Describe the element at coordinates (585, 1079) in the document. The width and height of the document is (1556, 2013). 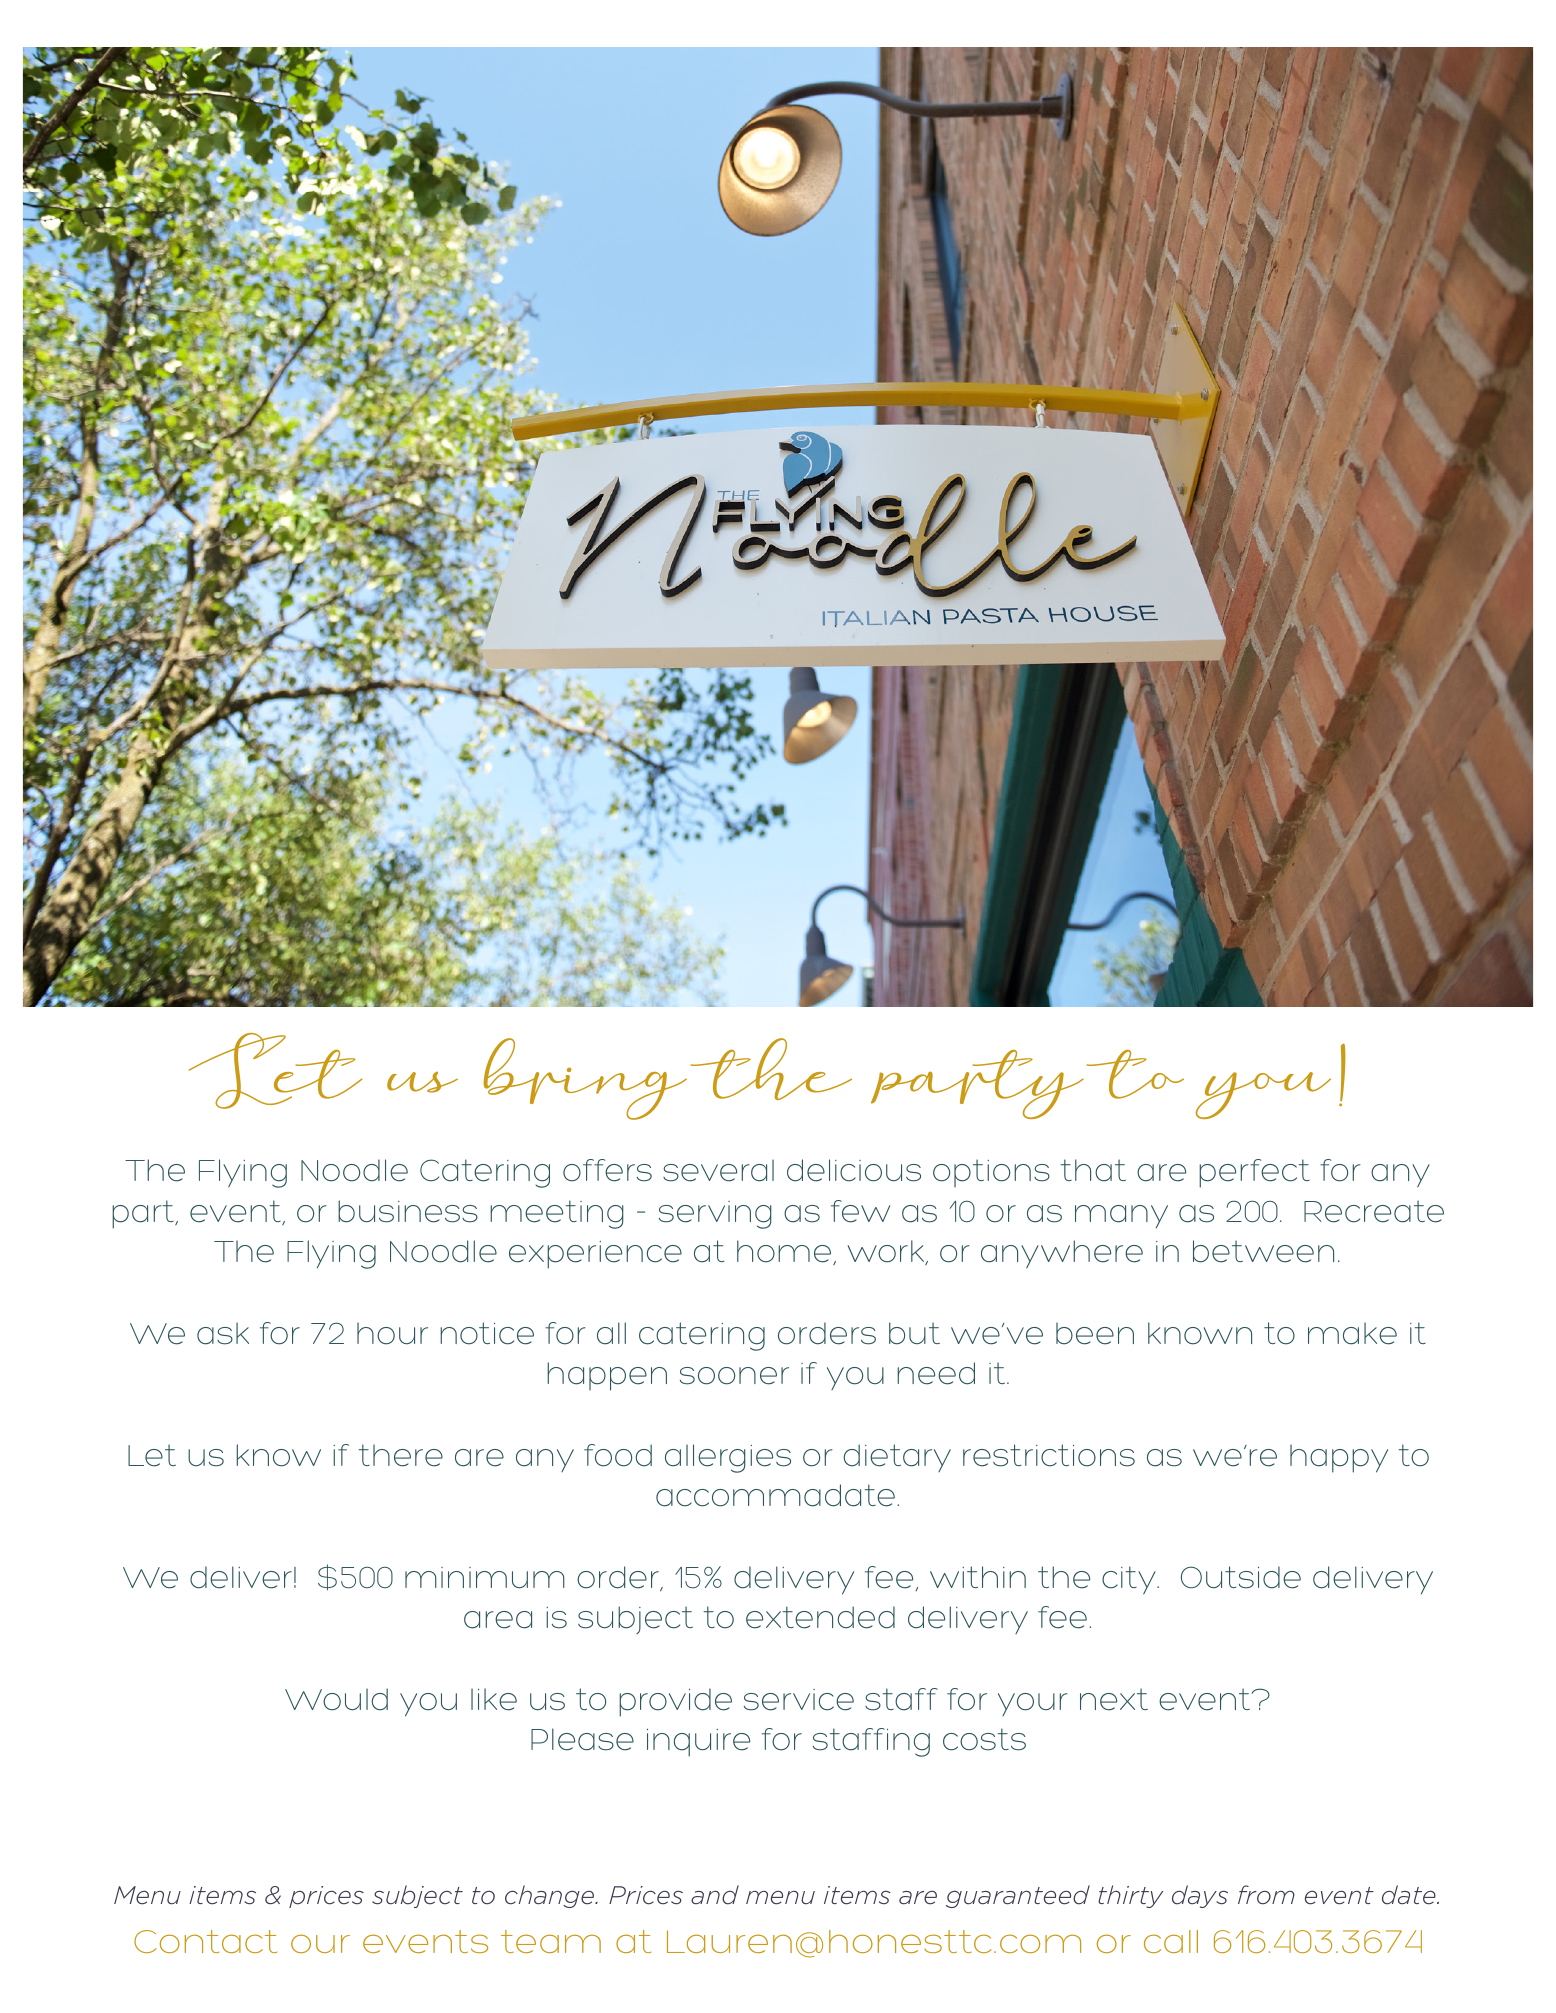
I see `bring` at that location.
